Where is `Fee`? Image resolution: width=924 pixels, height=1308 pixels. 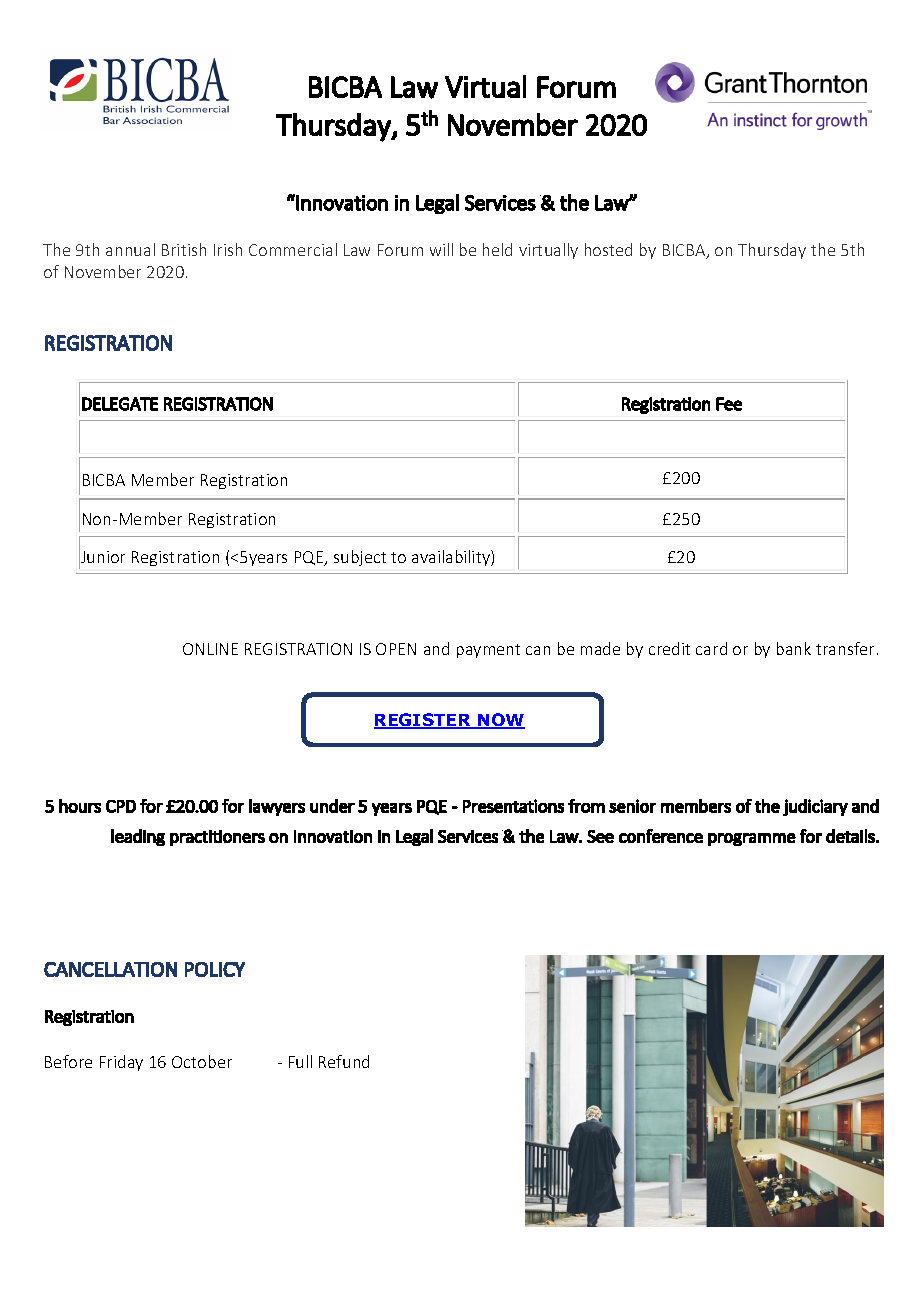
Fee is located at coordinates (729, 404).
